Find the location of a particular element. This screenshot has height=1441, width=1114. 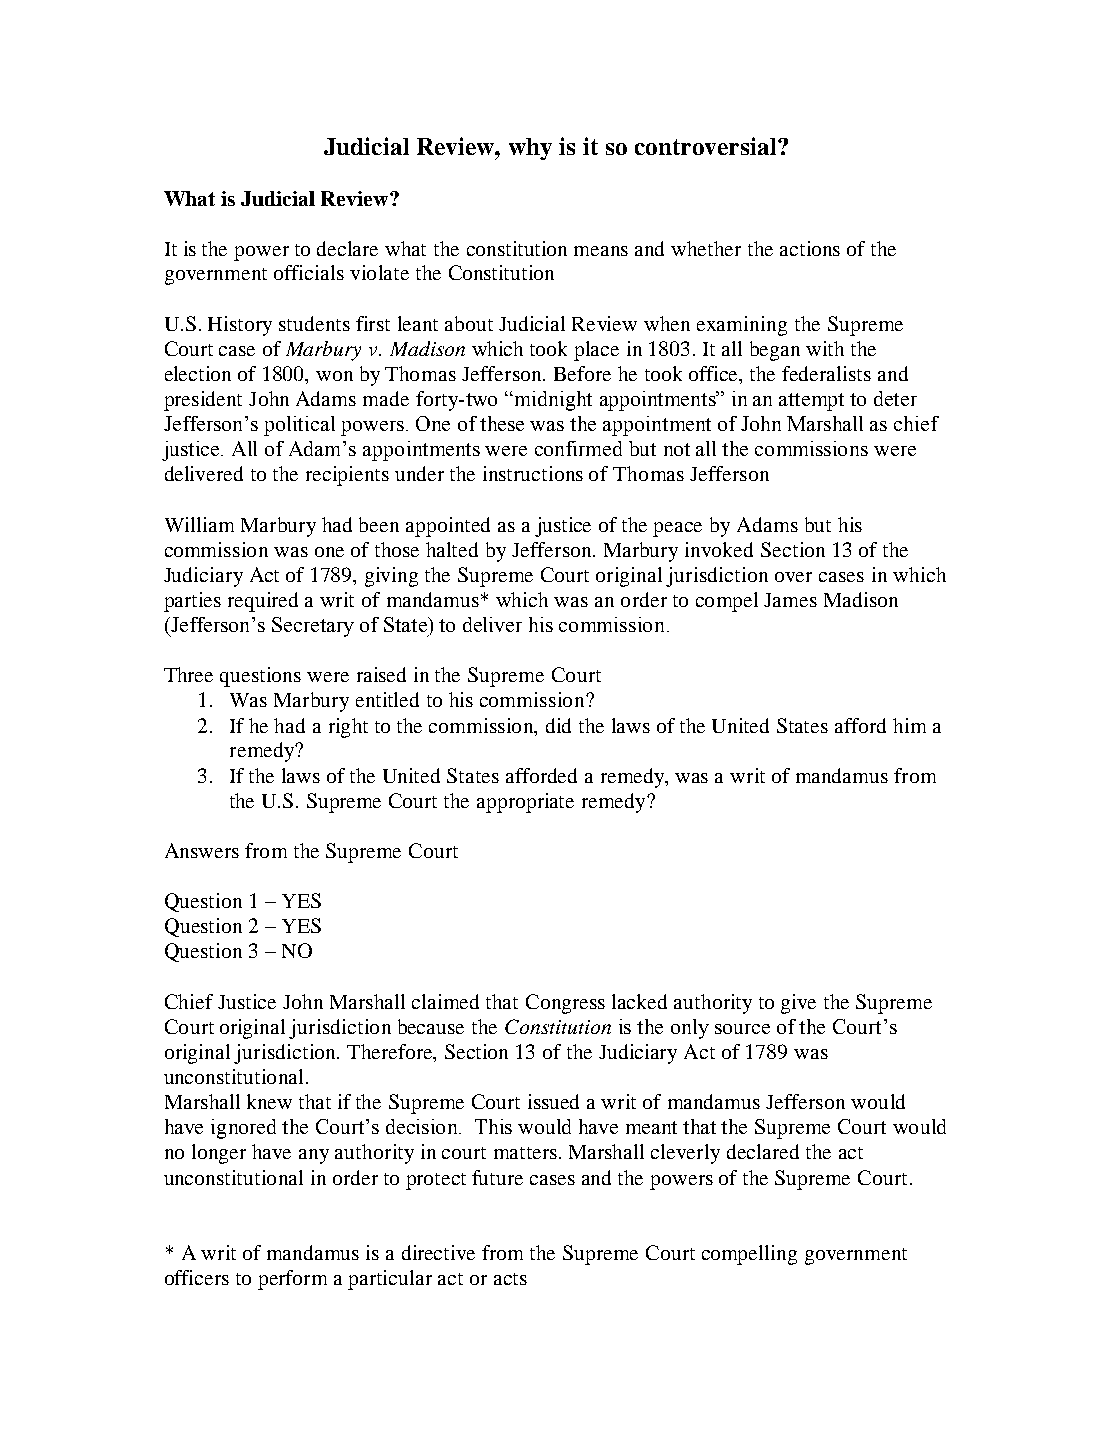

Answers is located at coordinates (202, 850).
